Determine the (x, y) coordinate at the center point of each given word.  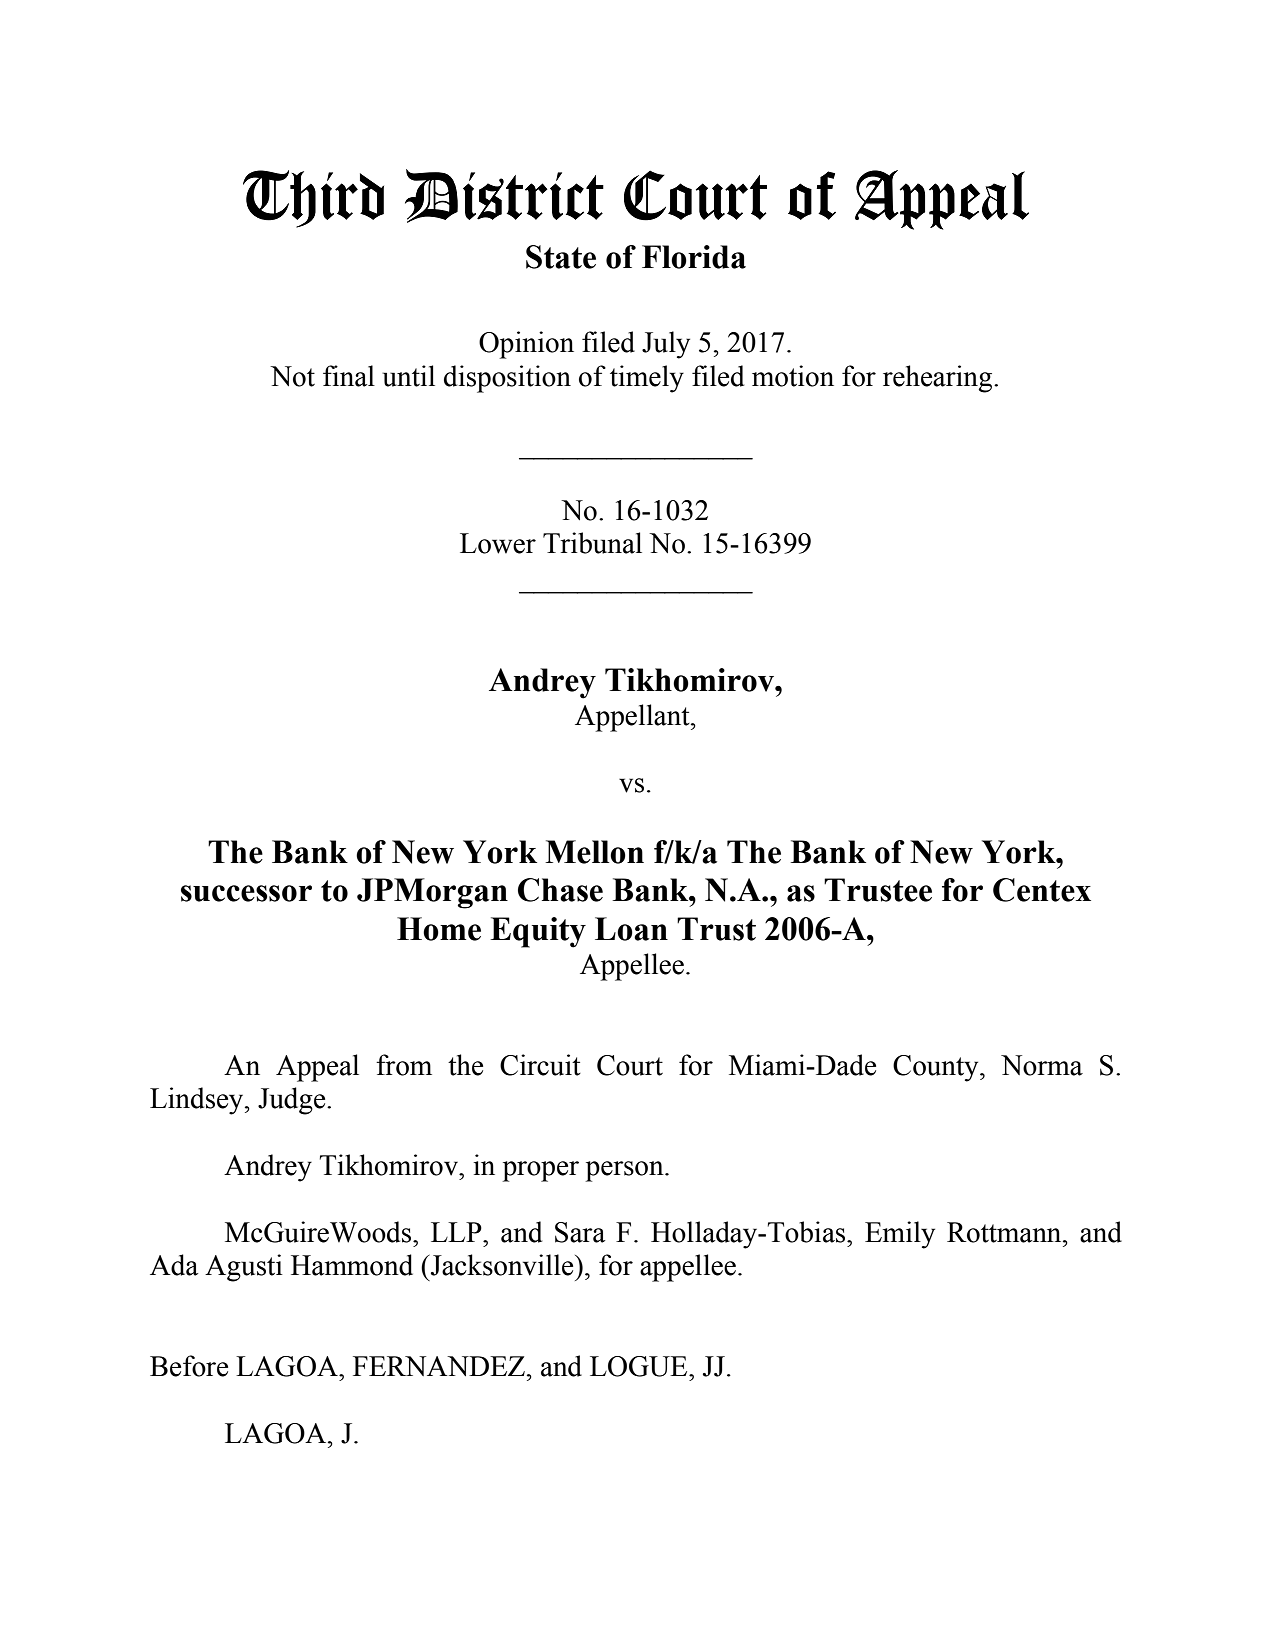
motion (793, 376)
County (937, 1068)
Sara (580, 1232)
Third (313, 199)
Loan (631, 929)
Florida (694, 257)
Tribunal (592, 543)
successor (246, 893)
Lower (498, 543)
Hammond (352, 1265)
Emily (900, 1235)
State (561, 257)
